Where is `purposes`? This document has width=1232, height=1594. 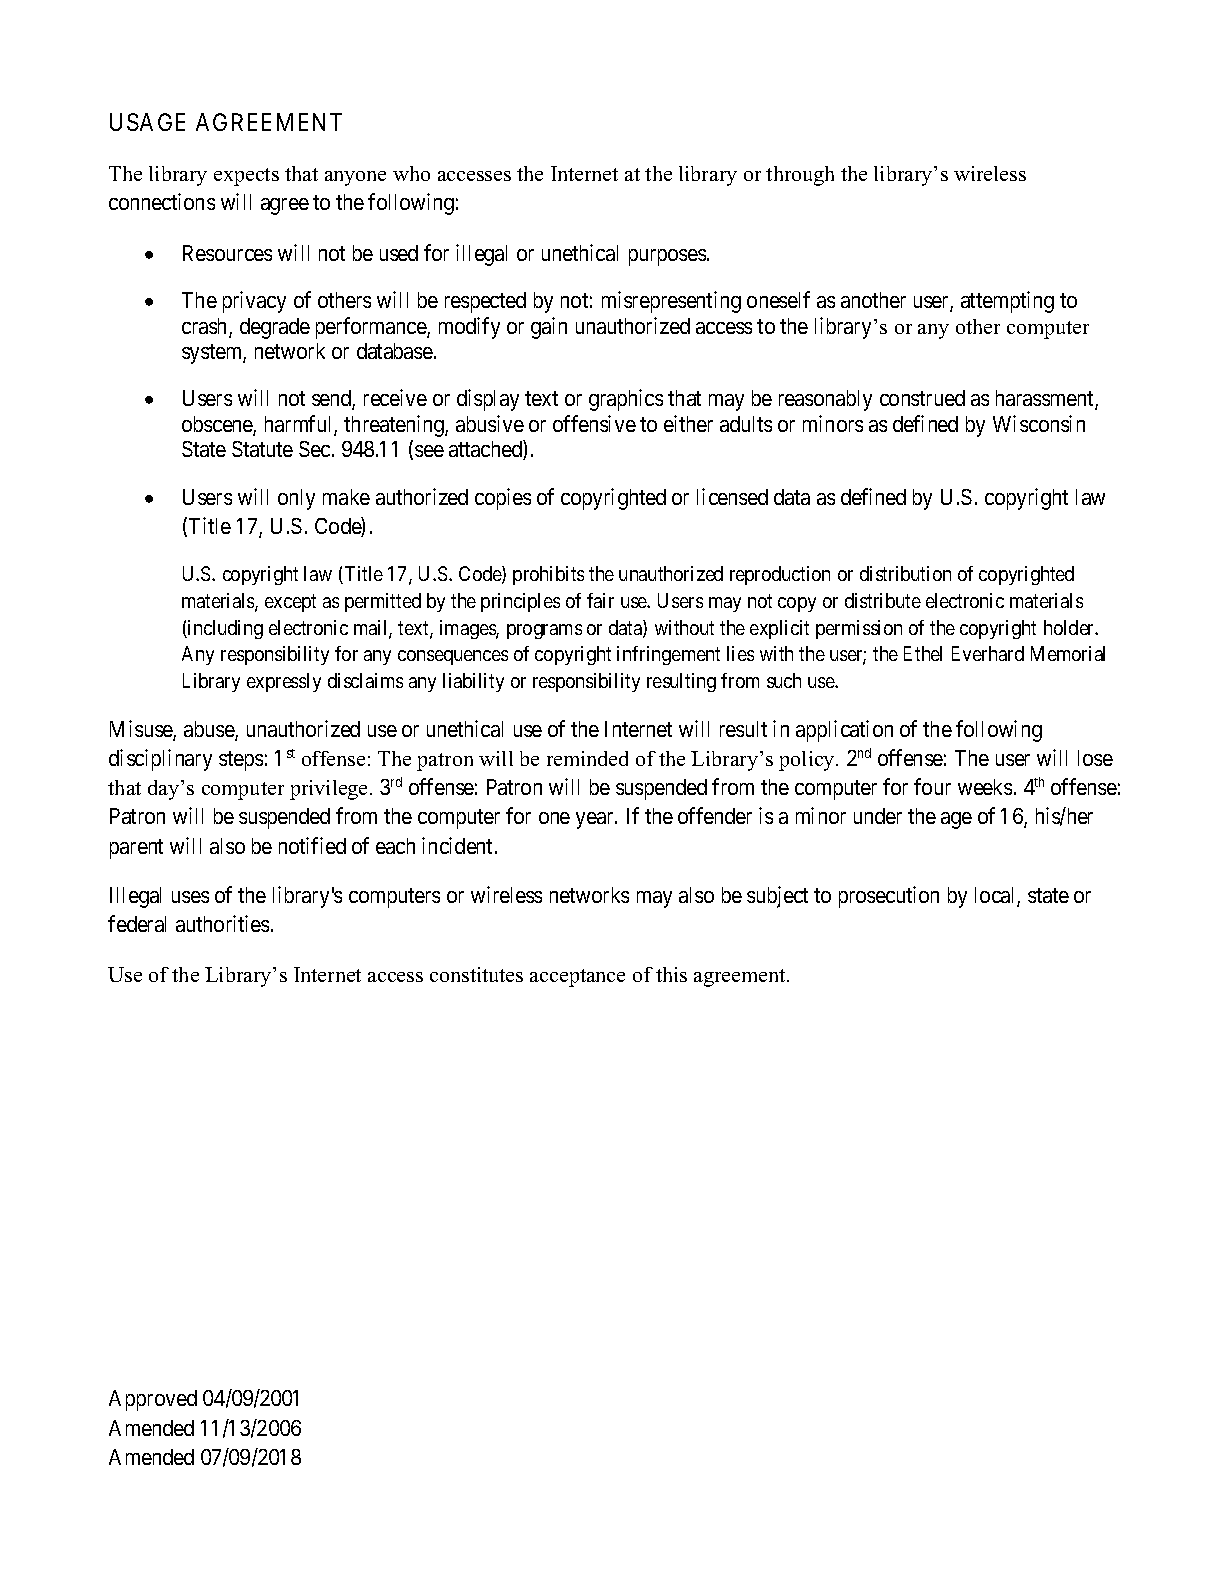
purposes is located at coordinates (667, 257).
